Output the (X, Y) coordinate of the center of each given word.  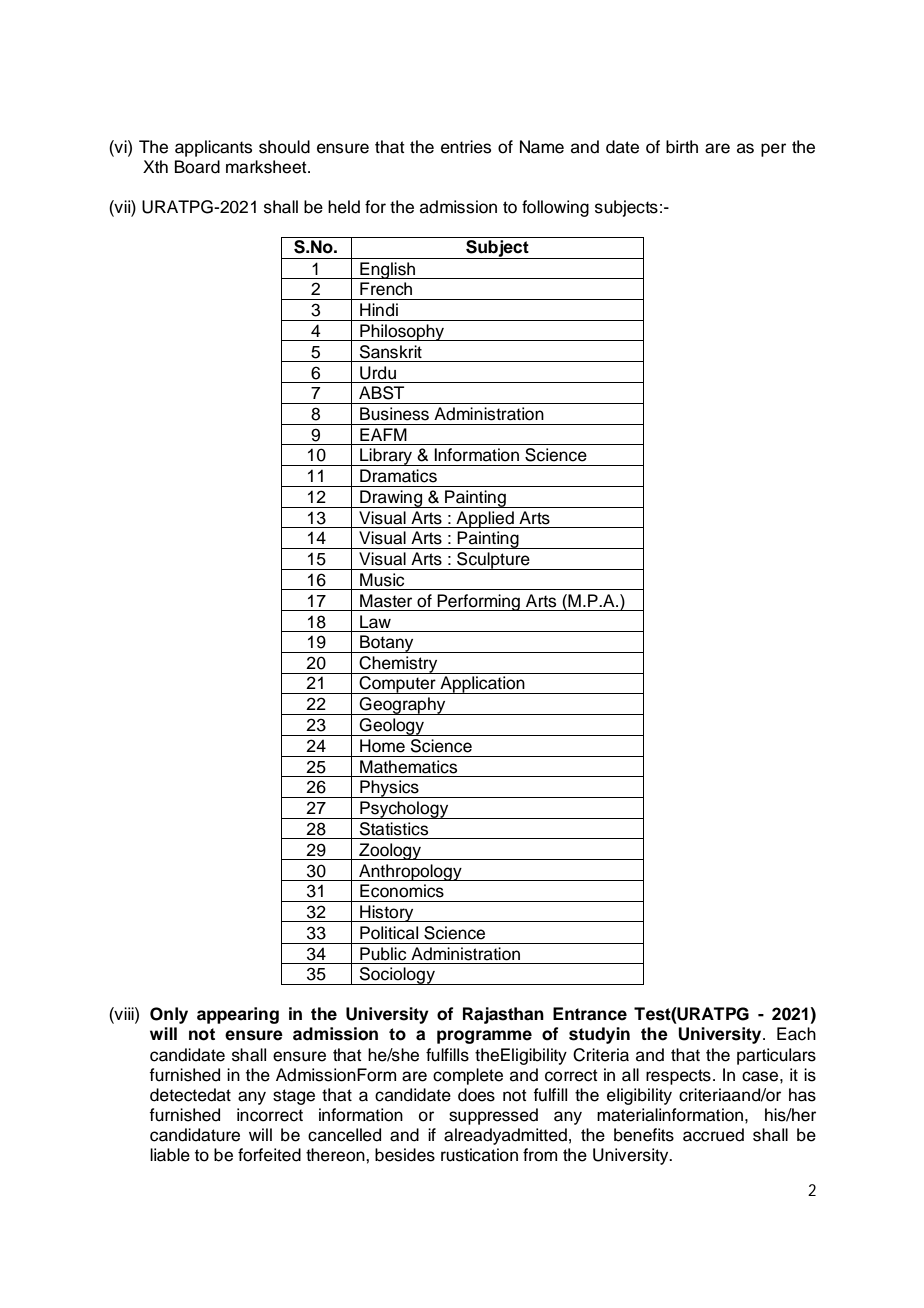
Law (375, 622)
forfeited (269, 1155)
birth (682, 147)
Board (197, 167)
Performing (478, 602)
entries (466, 147)
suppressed (493, 1116)
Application (482, 685)
